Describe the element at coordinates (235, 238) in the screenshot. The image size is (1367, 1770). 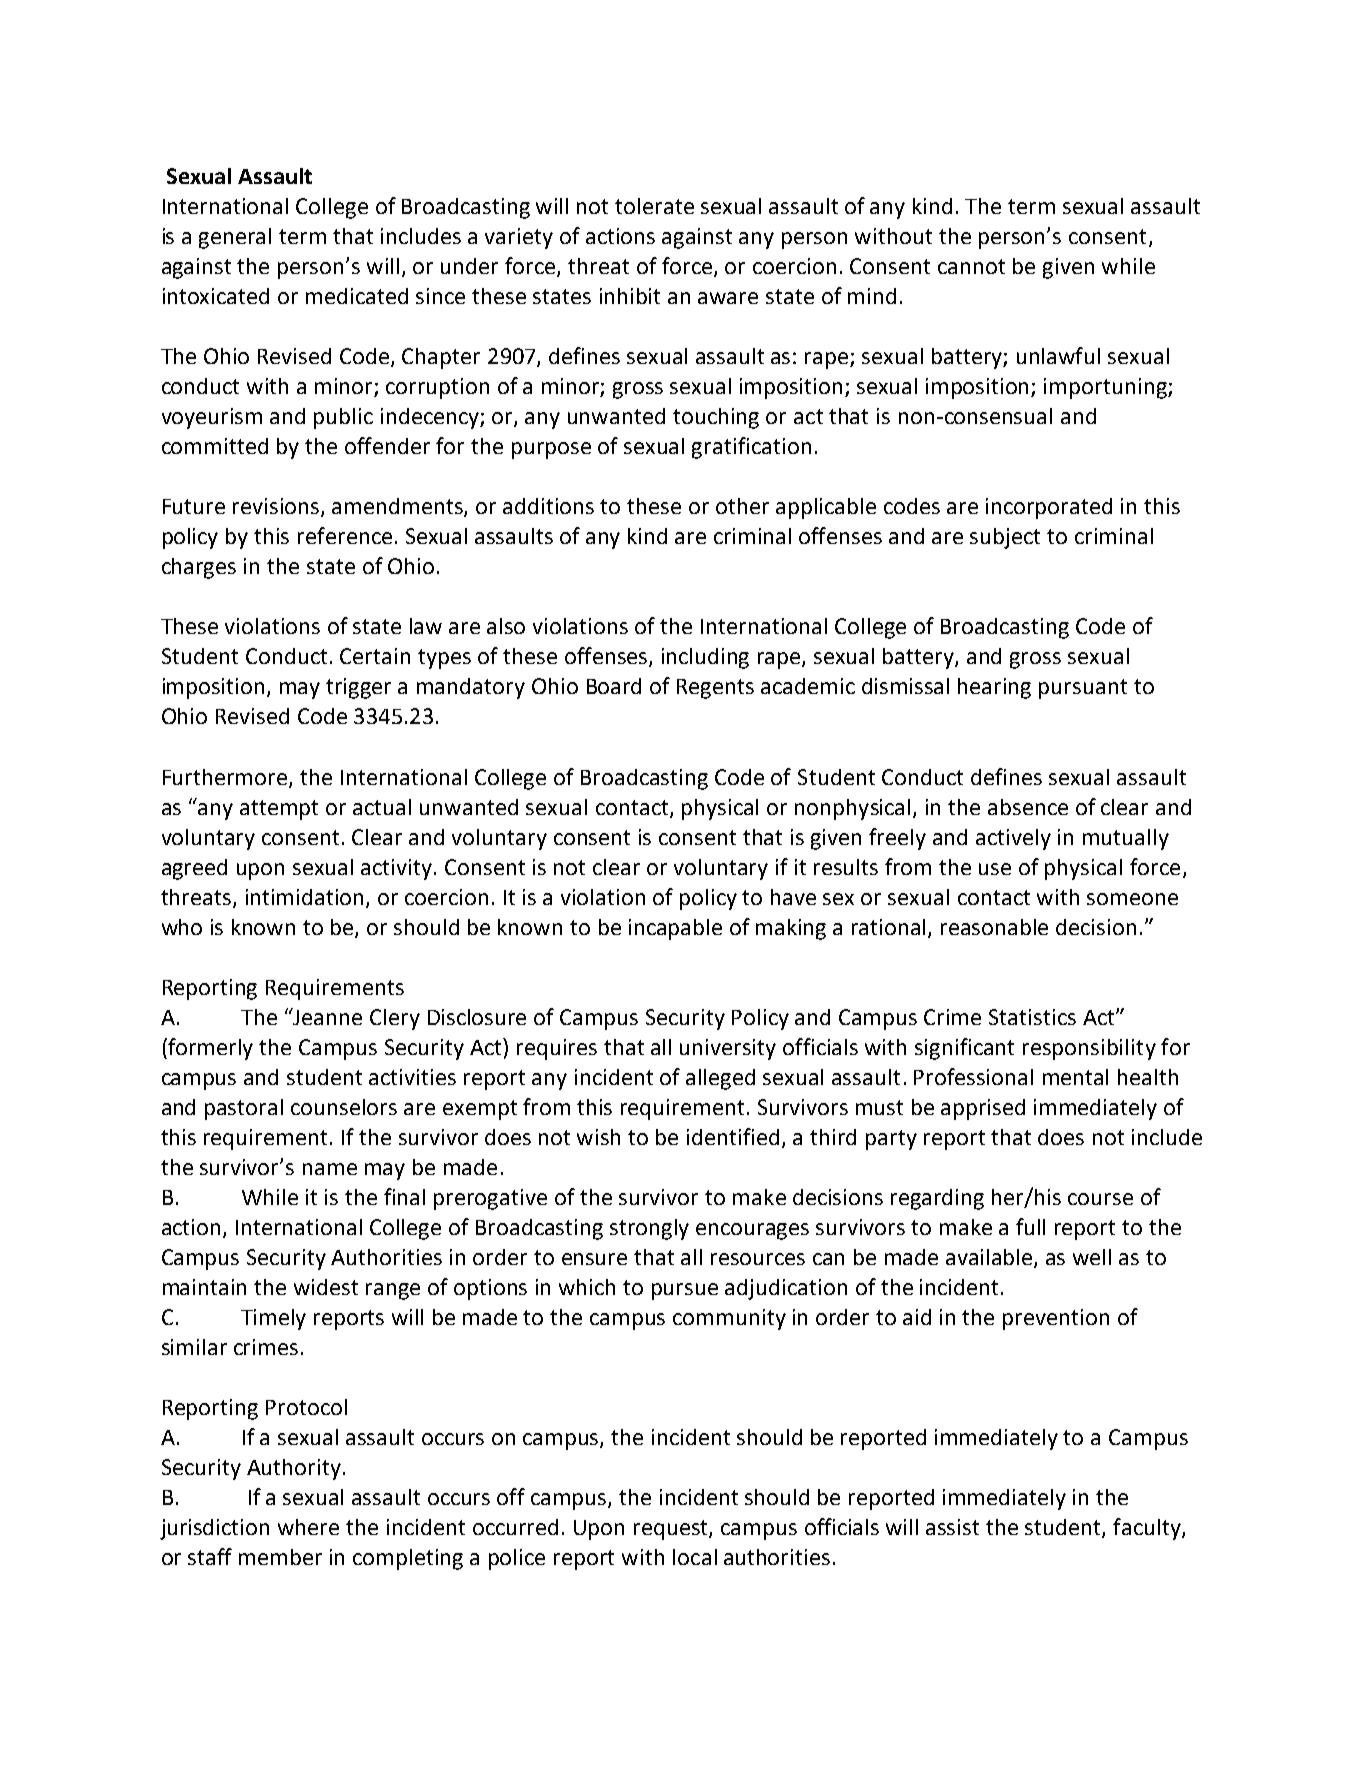
I see `general` at that location.
